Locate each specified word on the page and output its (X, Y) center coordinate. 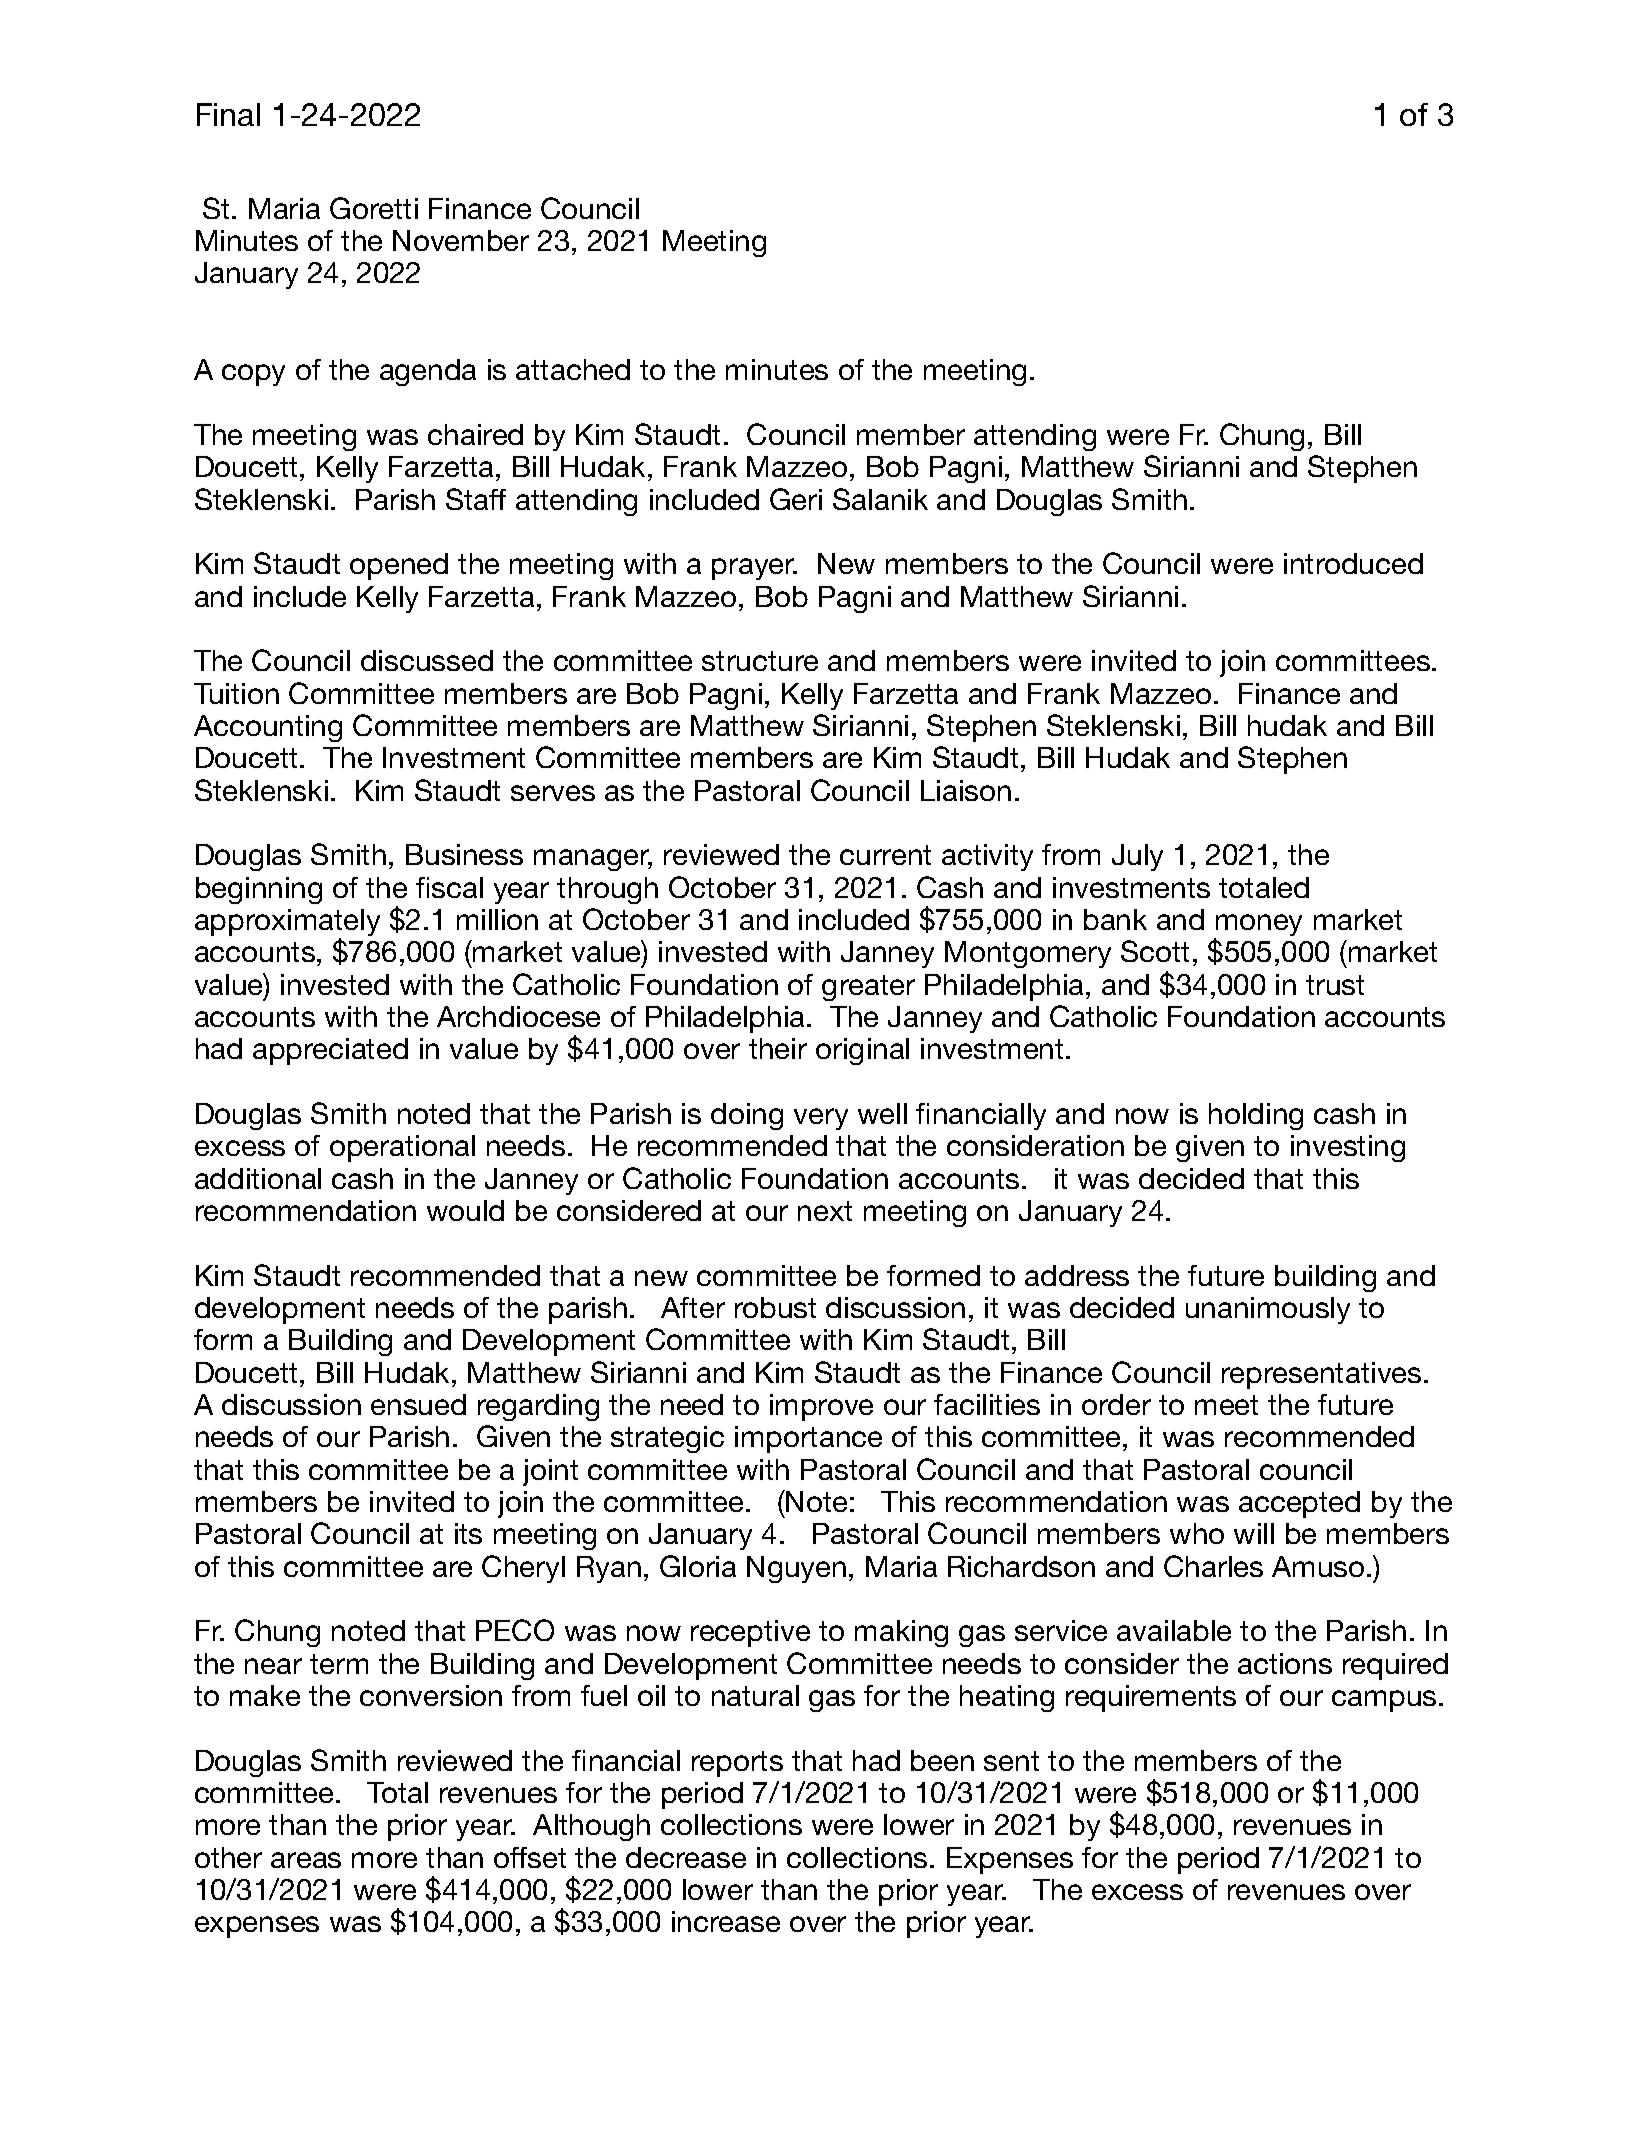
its (468, 1533)
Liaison (966, 790)
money (1258, 926)
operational (402, 1148)
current (885, 855)
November (461, 240)
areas (306, 1860)
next (825, 1211)
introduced (1353, 563)
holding (1256, 1116)
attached (573, 369)
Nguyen (796, 1569)
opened (399, 566)
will (1254, 1533)
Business (464, 854)
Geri (796, 499)
